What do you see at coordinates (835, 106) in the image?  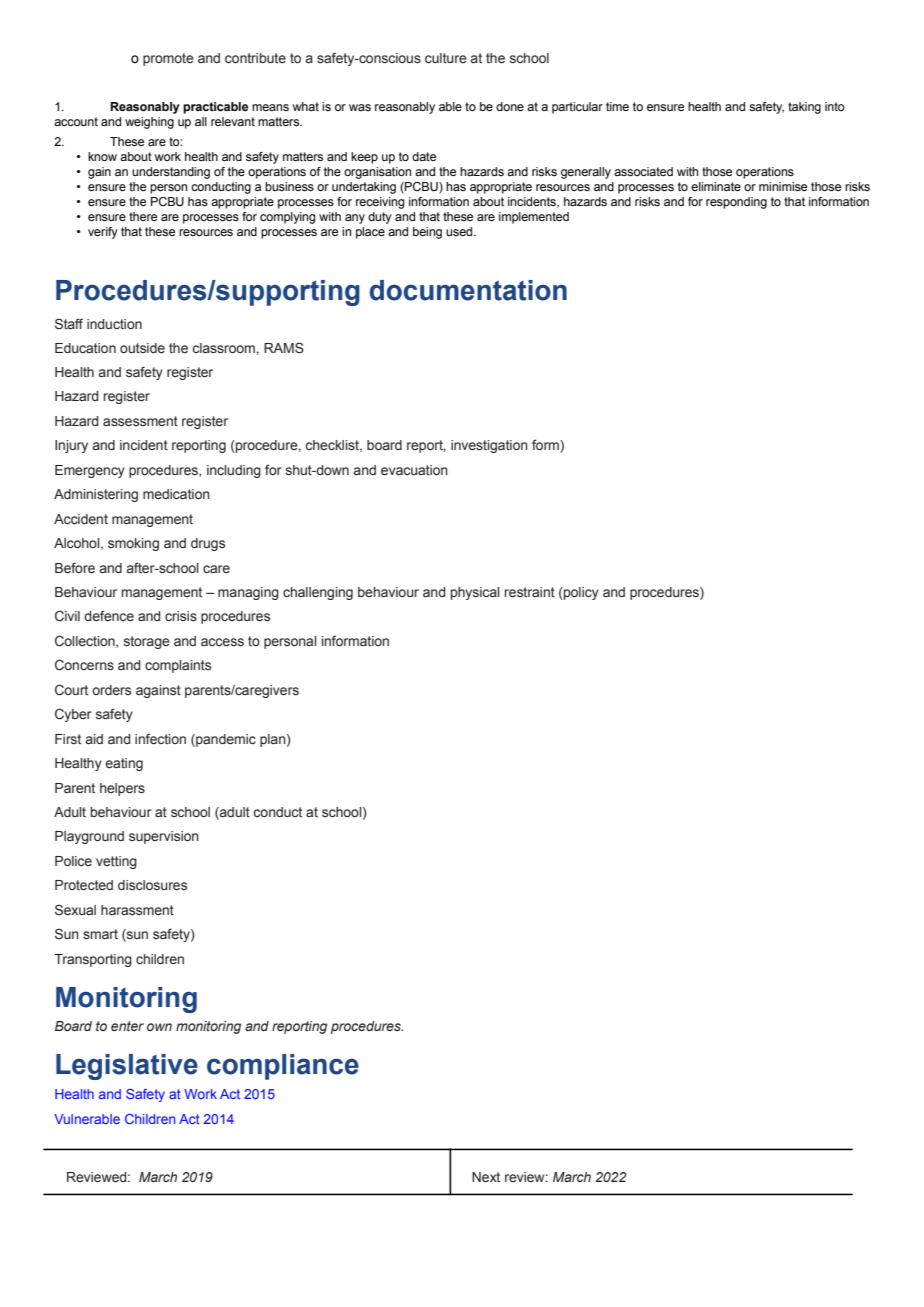 I see `into` at bounding box center [835, 106].
